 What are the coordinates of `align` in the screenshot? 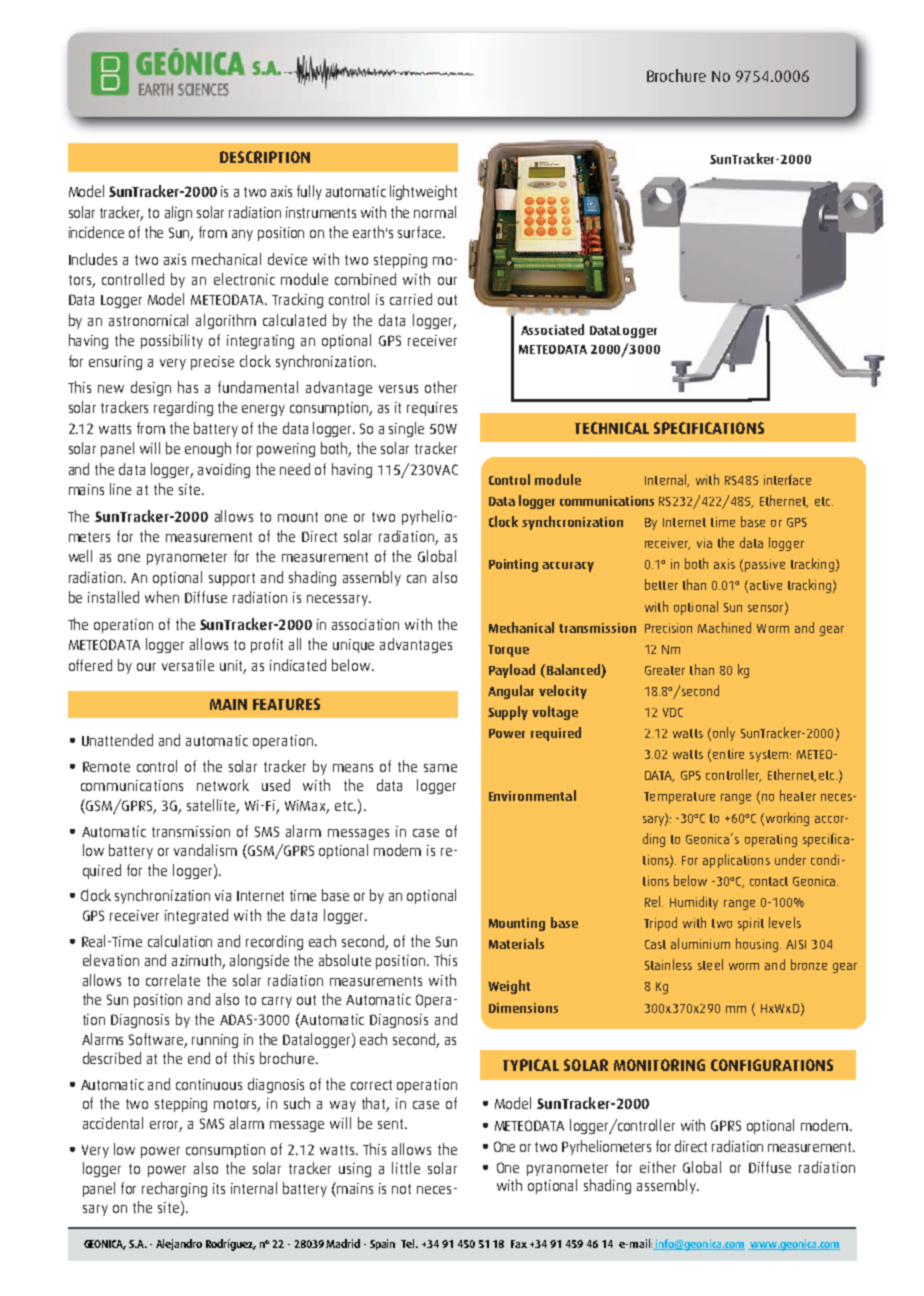 It's located at (178, 213).
